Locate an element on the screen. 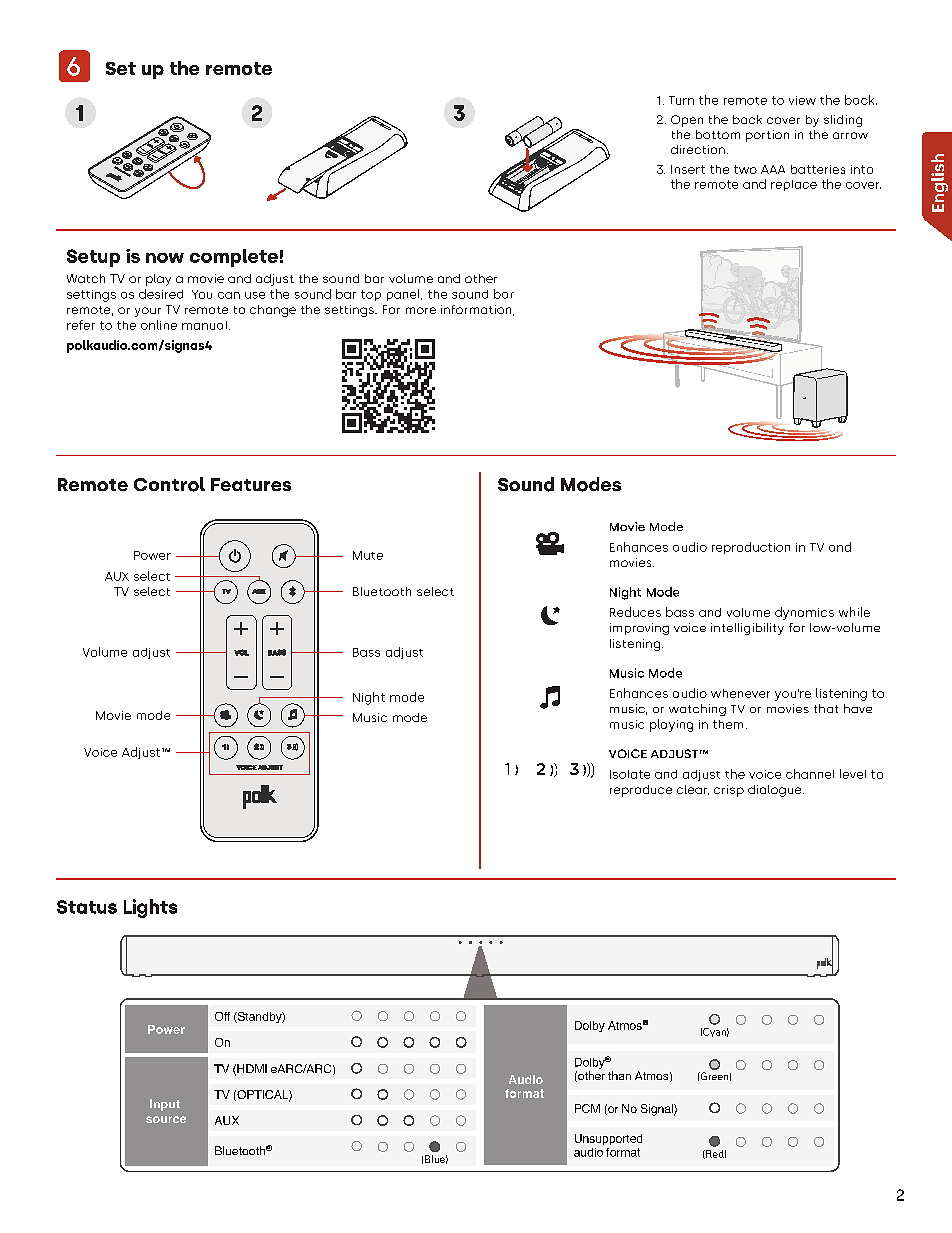 Image resolution: width=952 pixels, height=1233 pixels. than is located at coordinates (619, 1075).
